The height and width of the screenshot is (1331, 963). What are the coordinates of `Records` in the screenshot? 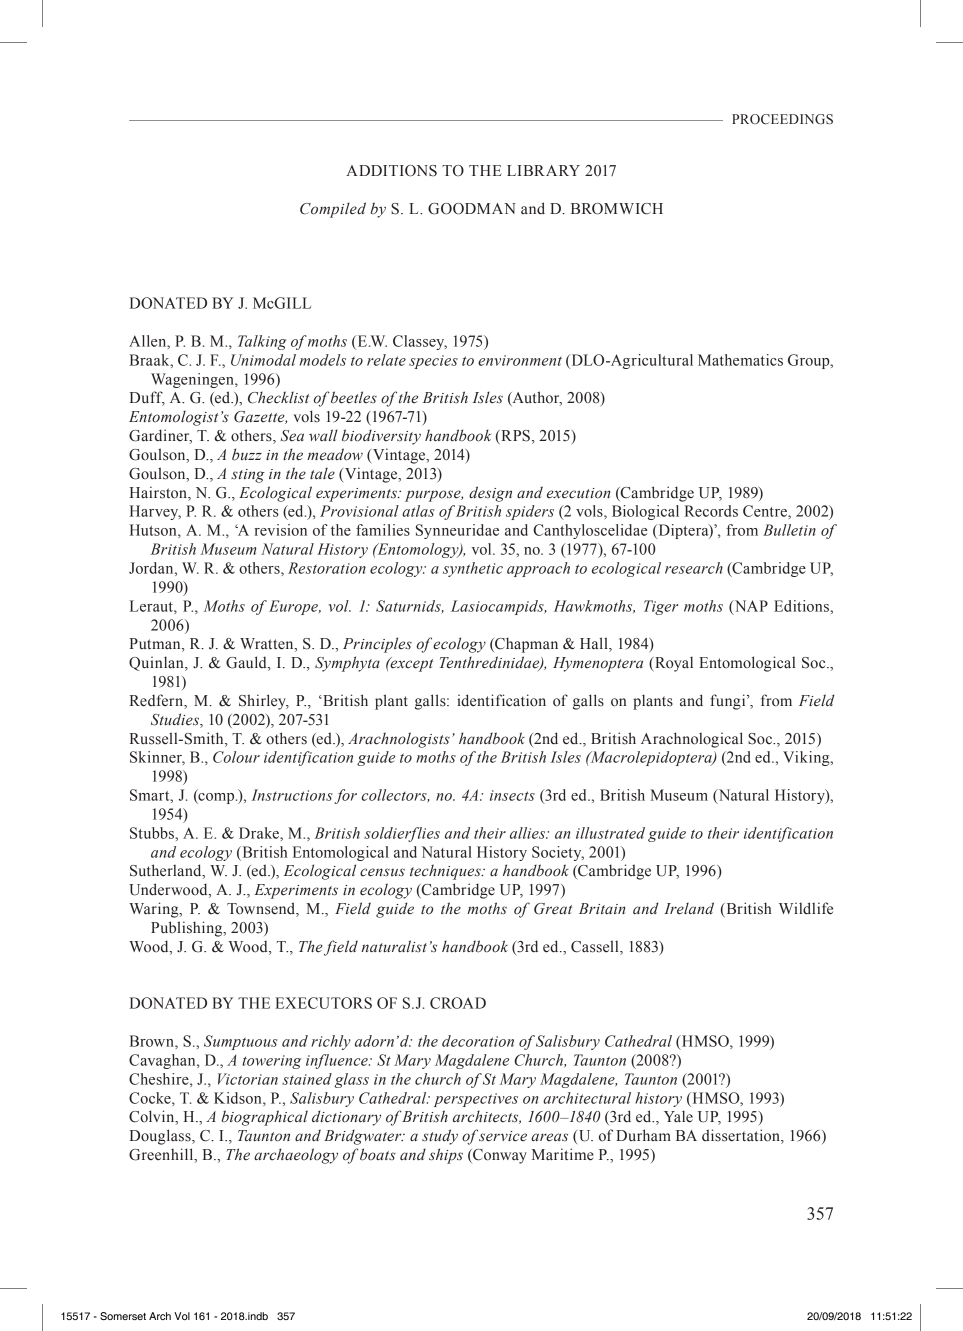 It's located at (711, 511).
